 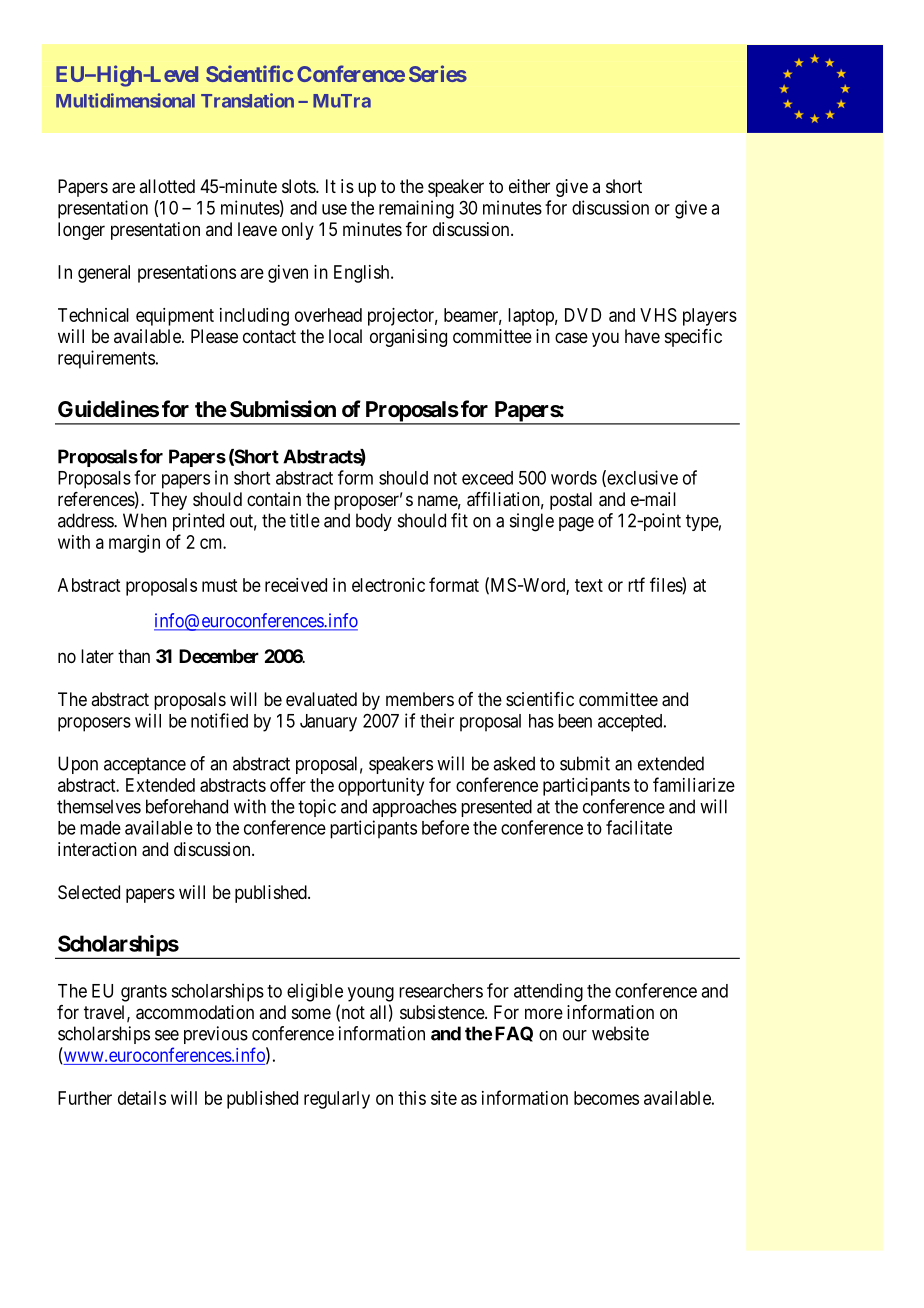 I want to click on details, so click(x=142, y=1098).
